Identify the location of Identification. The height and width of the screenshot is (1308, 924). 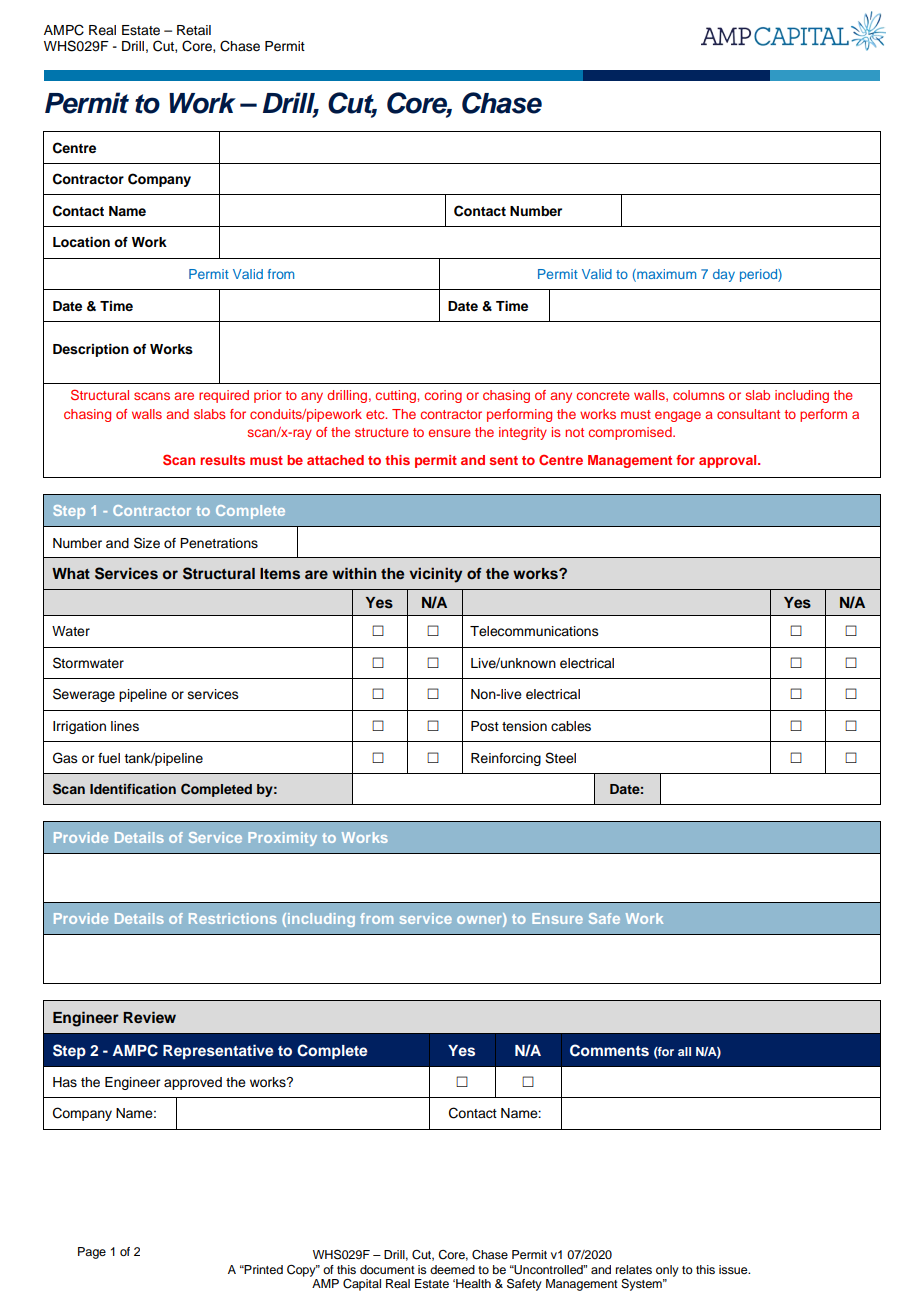
(133, 789).
